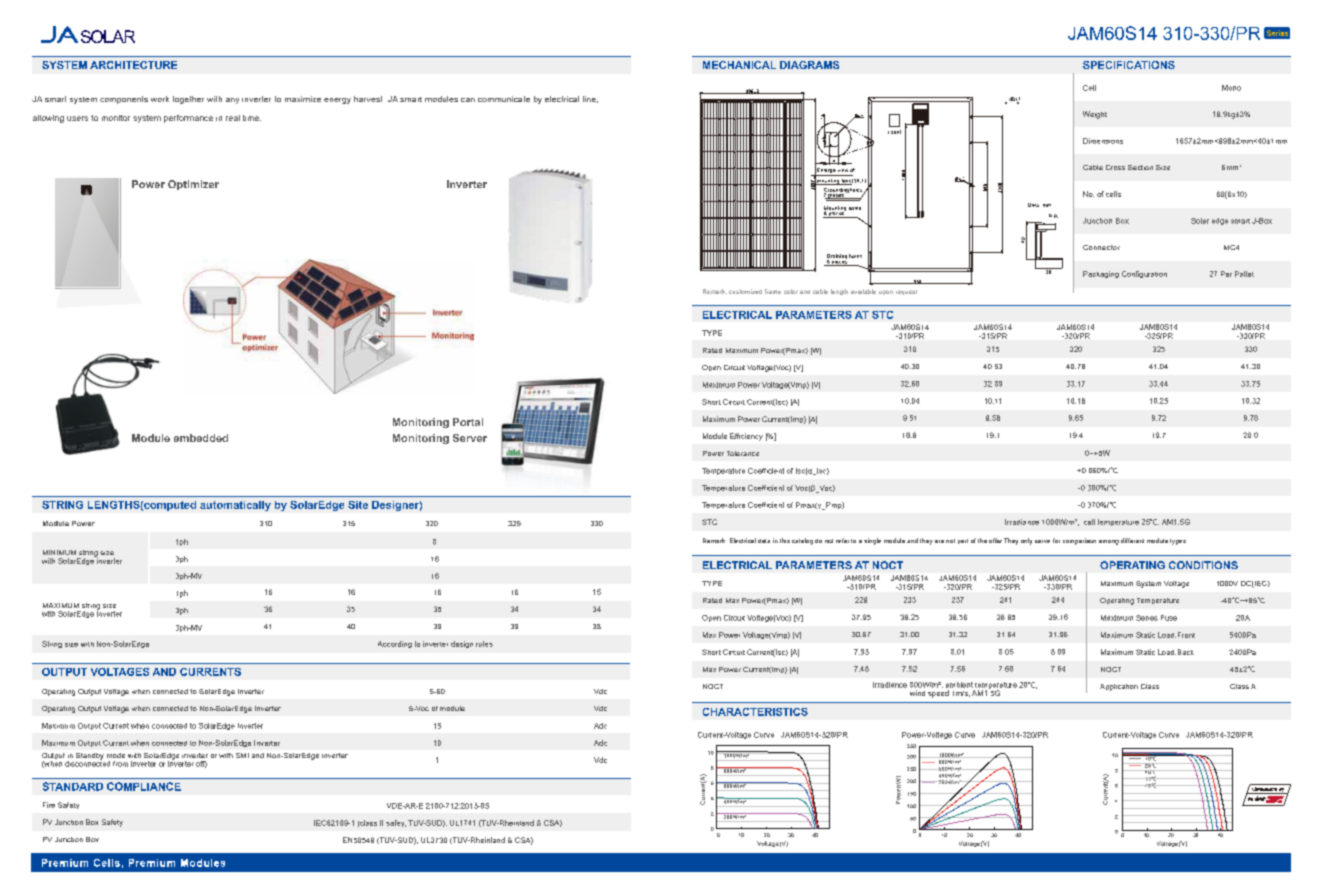 The height and width of the page is (896, 1322). I want to click on together, so click(188, 100).
